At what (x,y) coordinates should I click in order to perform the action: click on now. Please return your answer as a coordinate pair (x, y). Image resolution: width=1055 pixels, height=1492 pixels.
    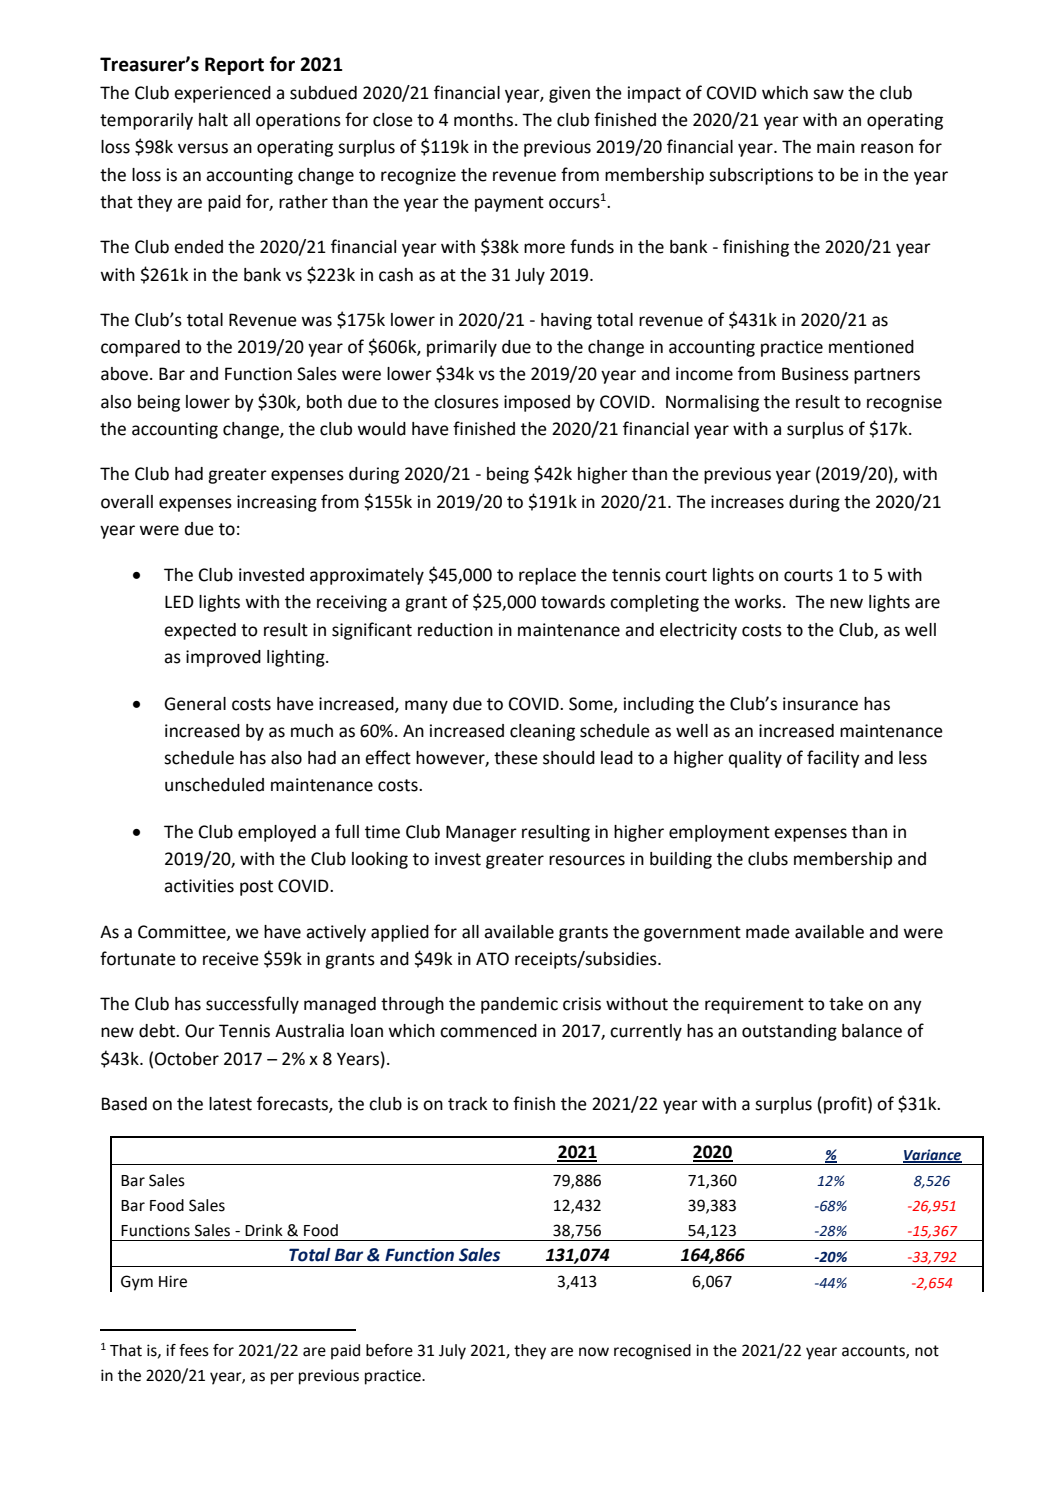
    Looking at the image, I should click on (594, 1352).
